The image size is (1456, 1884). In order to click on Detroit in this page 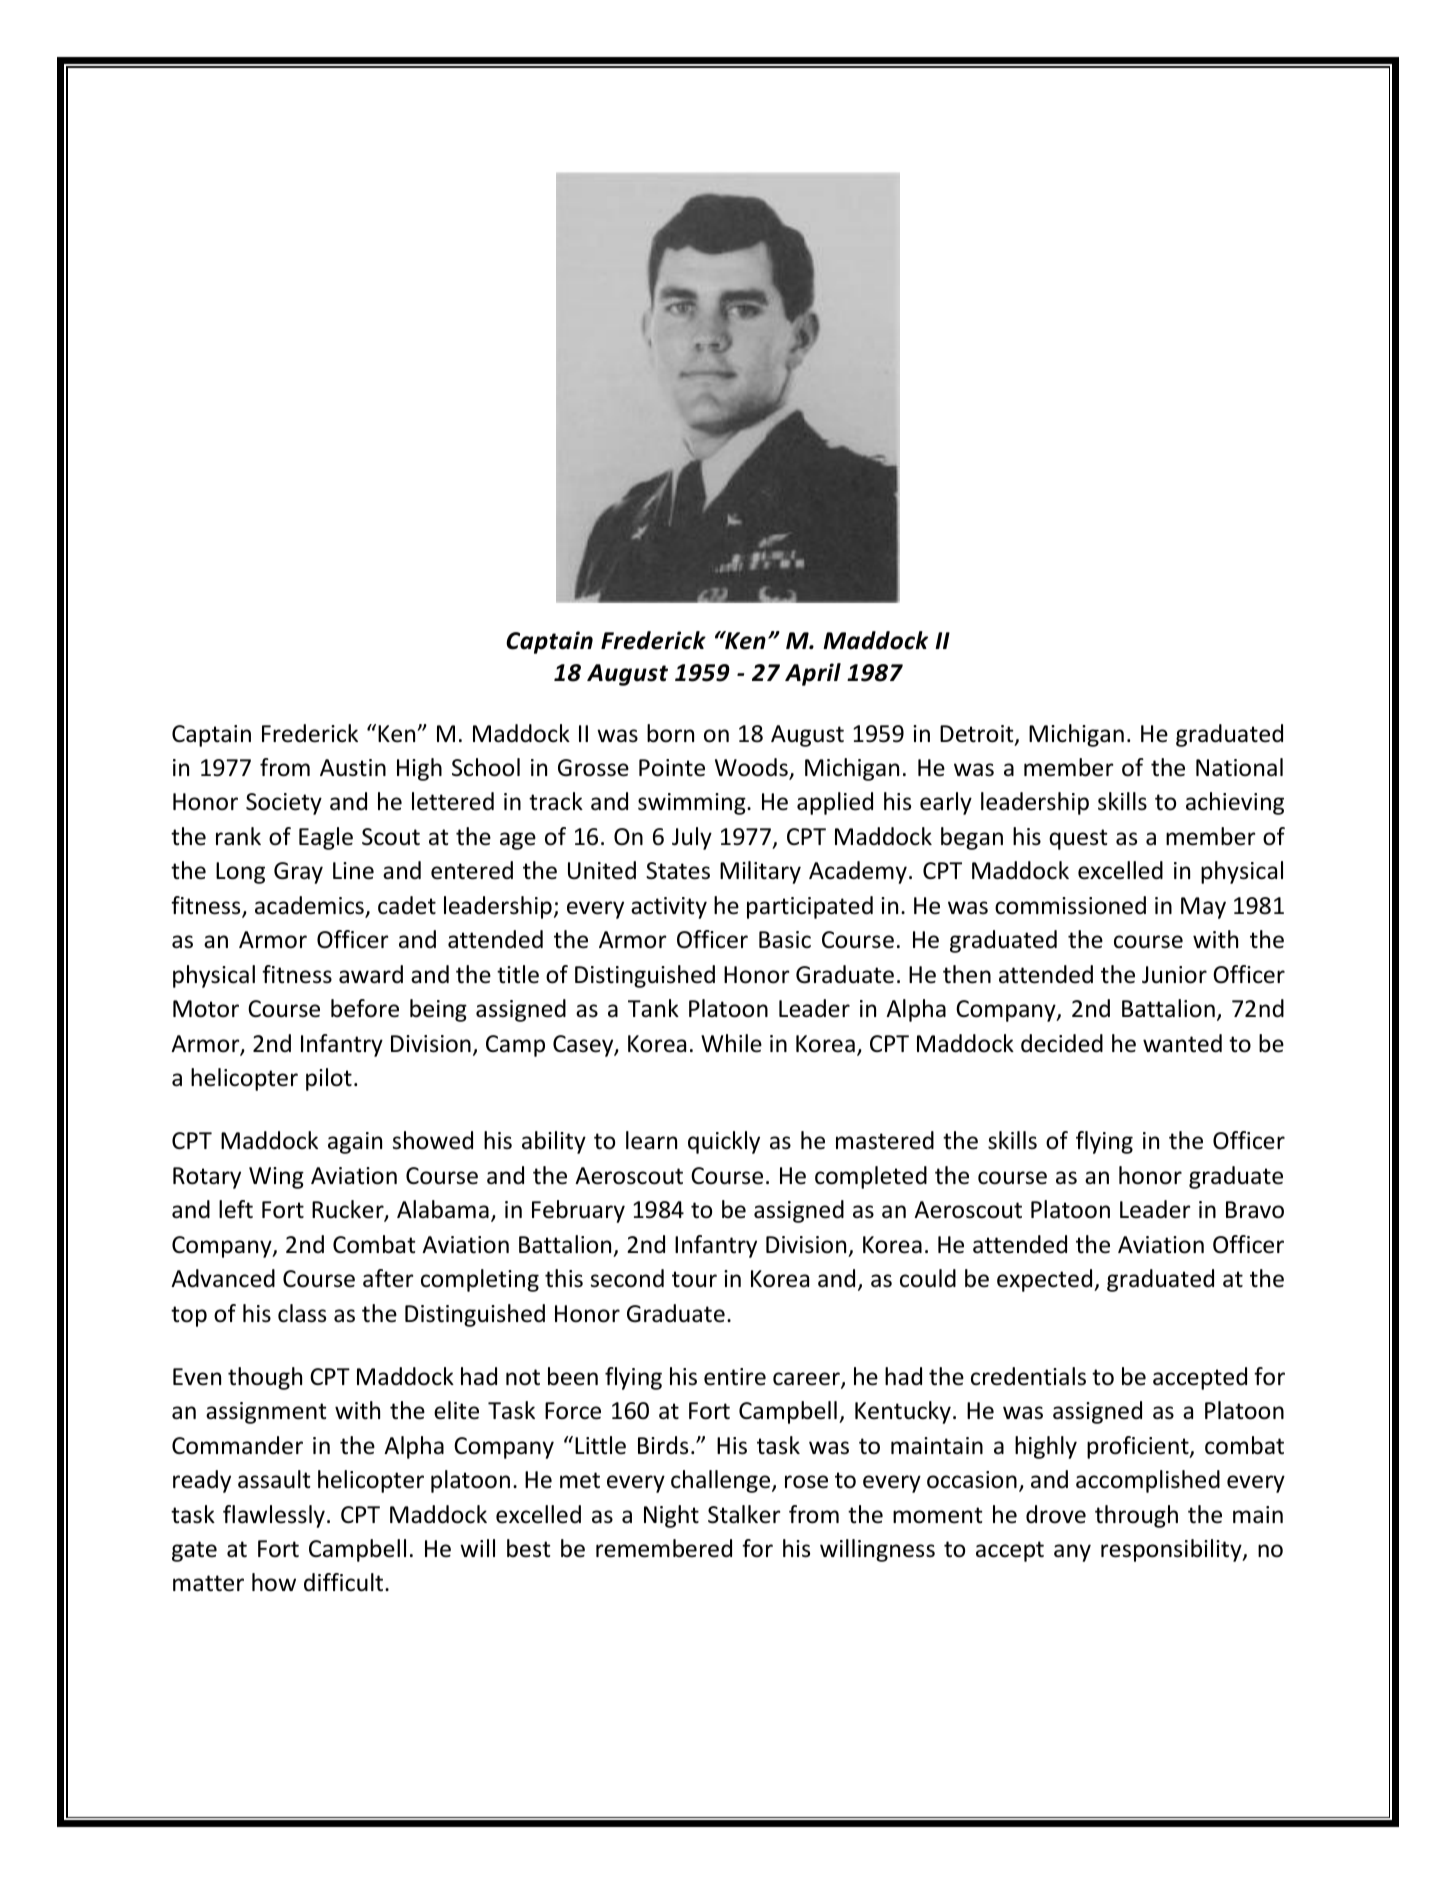, I will do `click(978, 735)`.
